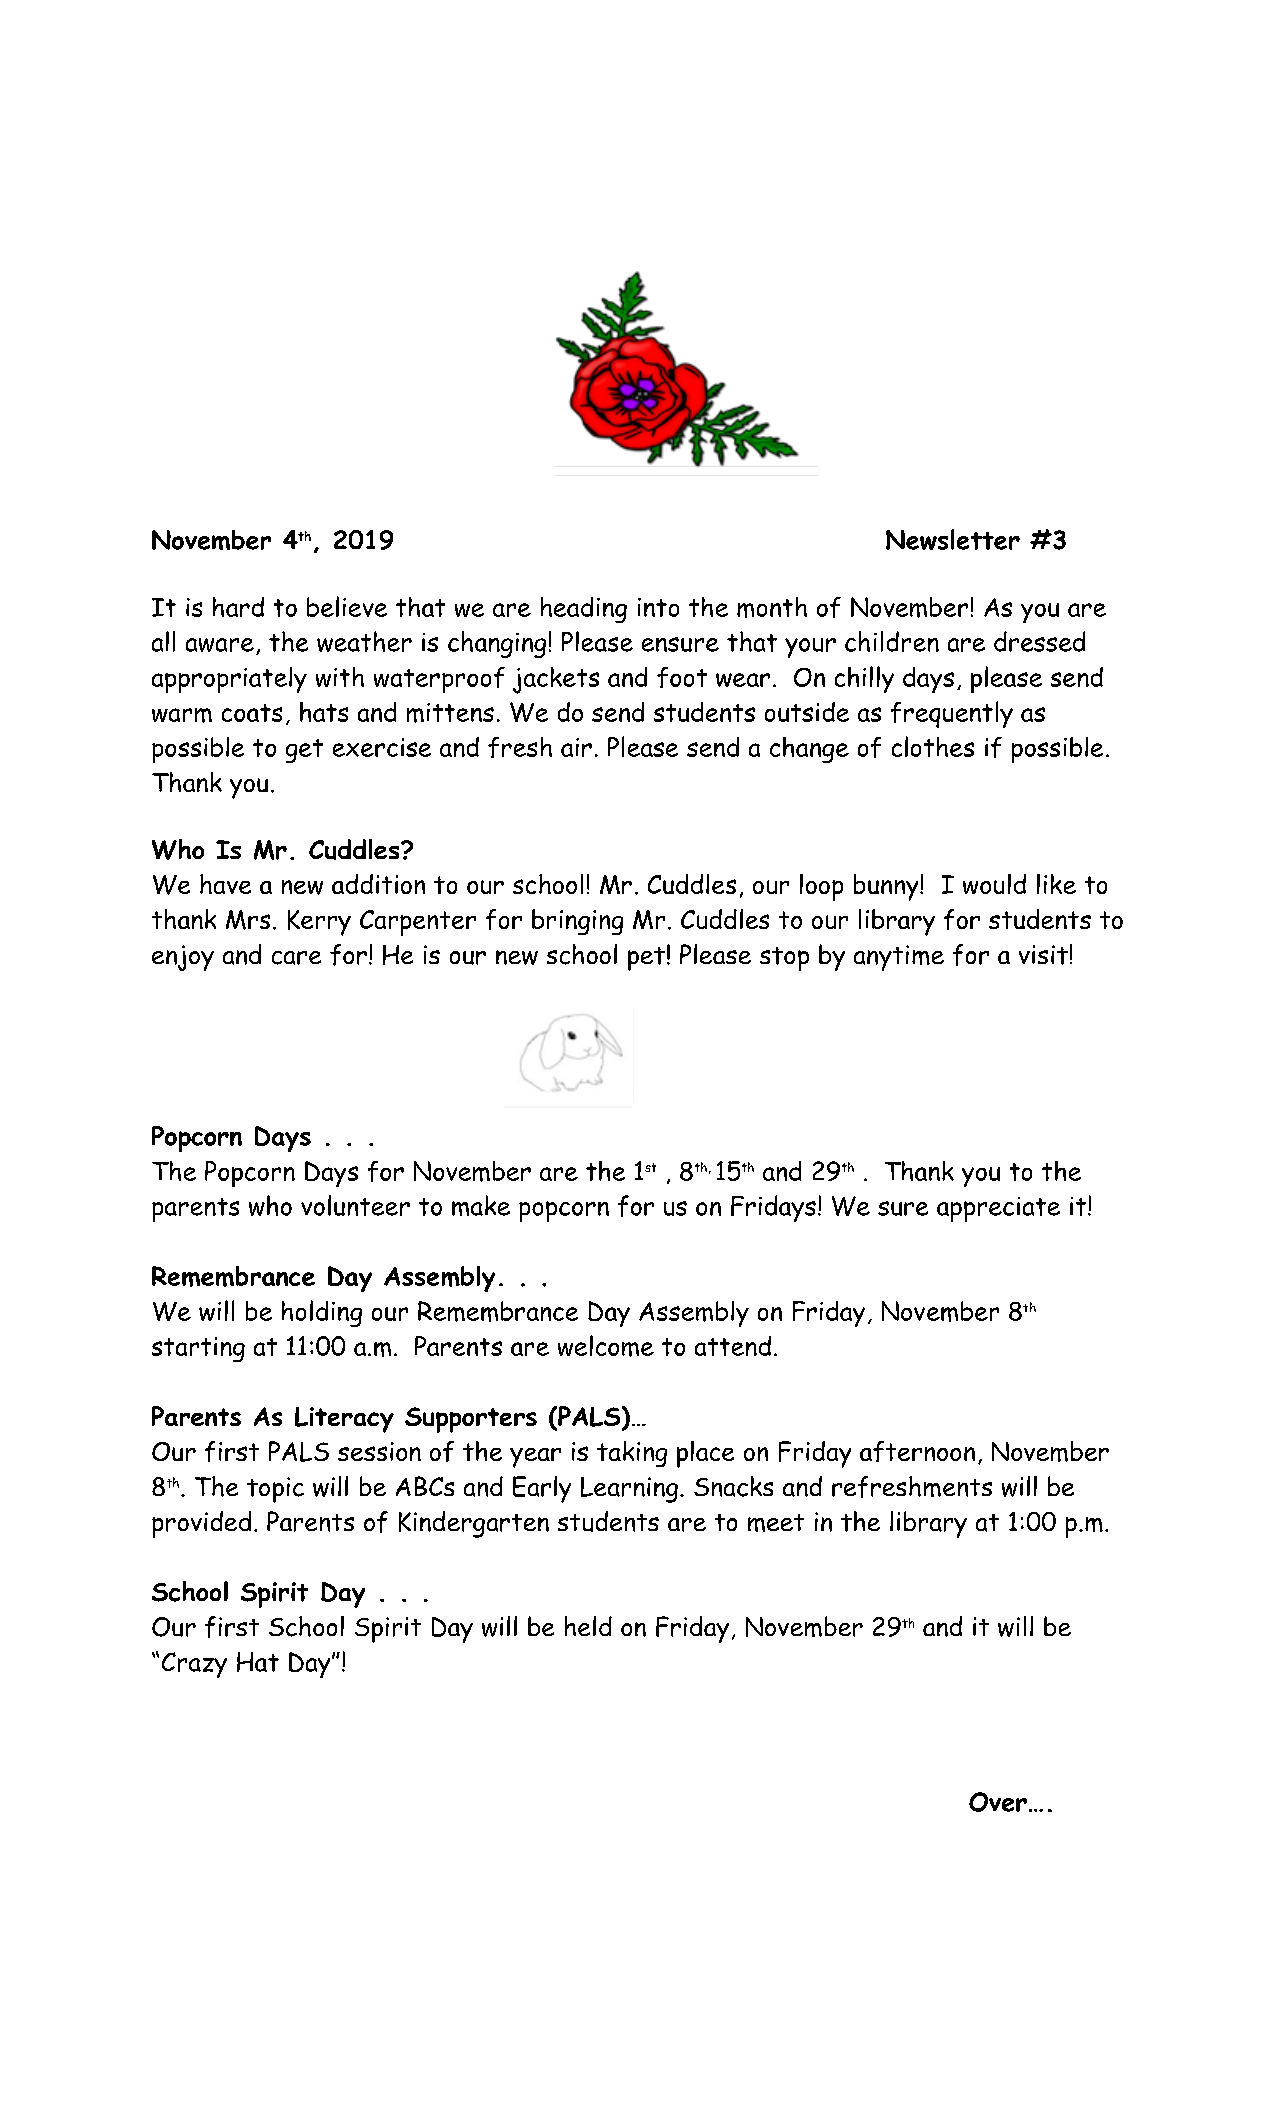 Image resolution: width=1283 pixels, height=2113 pixels. What do you see at coordinates (355, 1205) in the page?
I see `volunteer` at bounding box center [355, 1205].
